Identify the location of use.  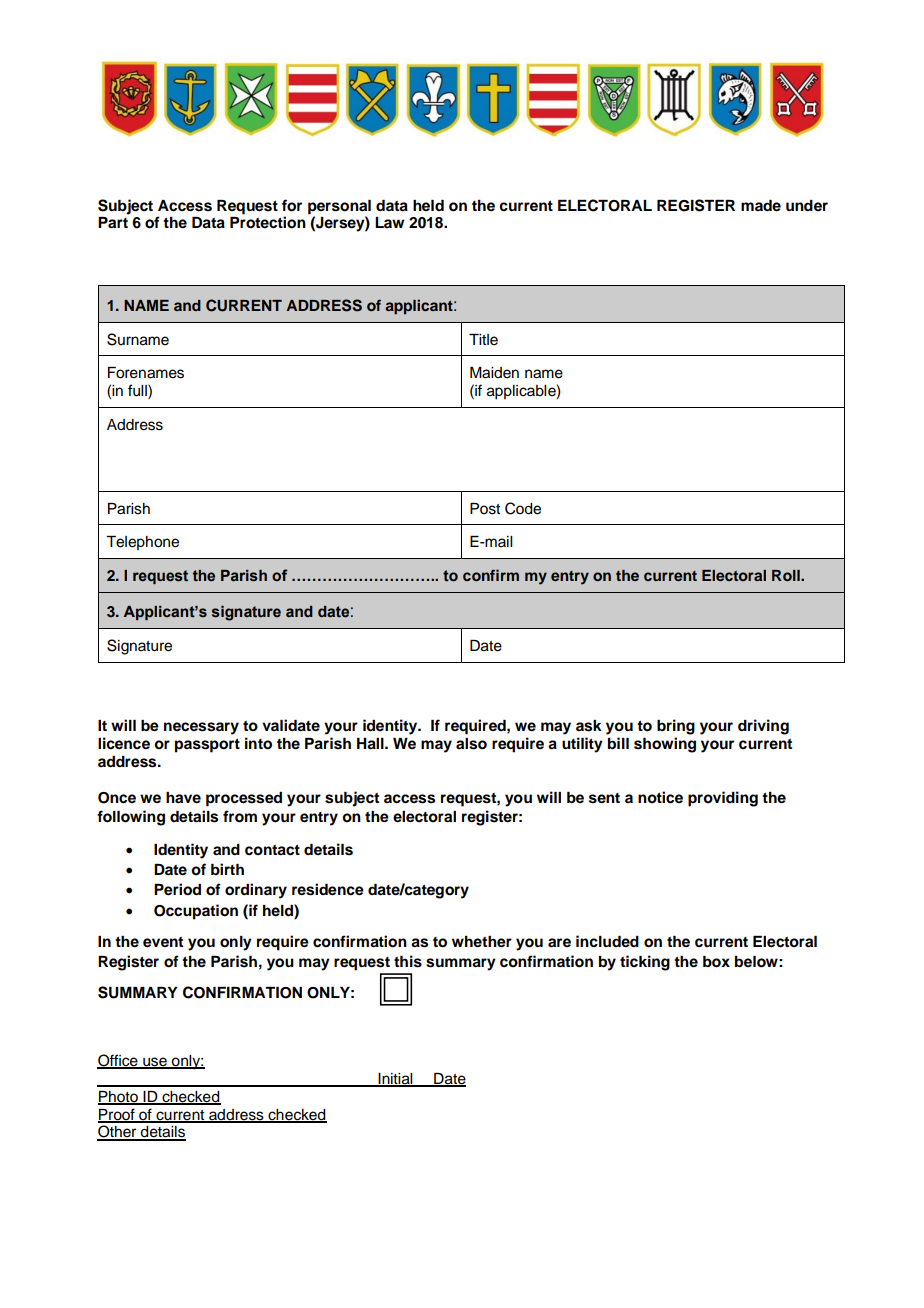
(155, 1063).
